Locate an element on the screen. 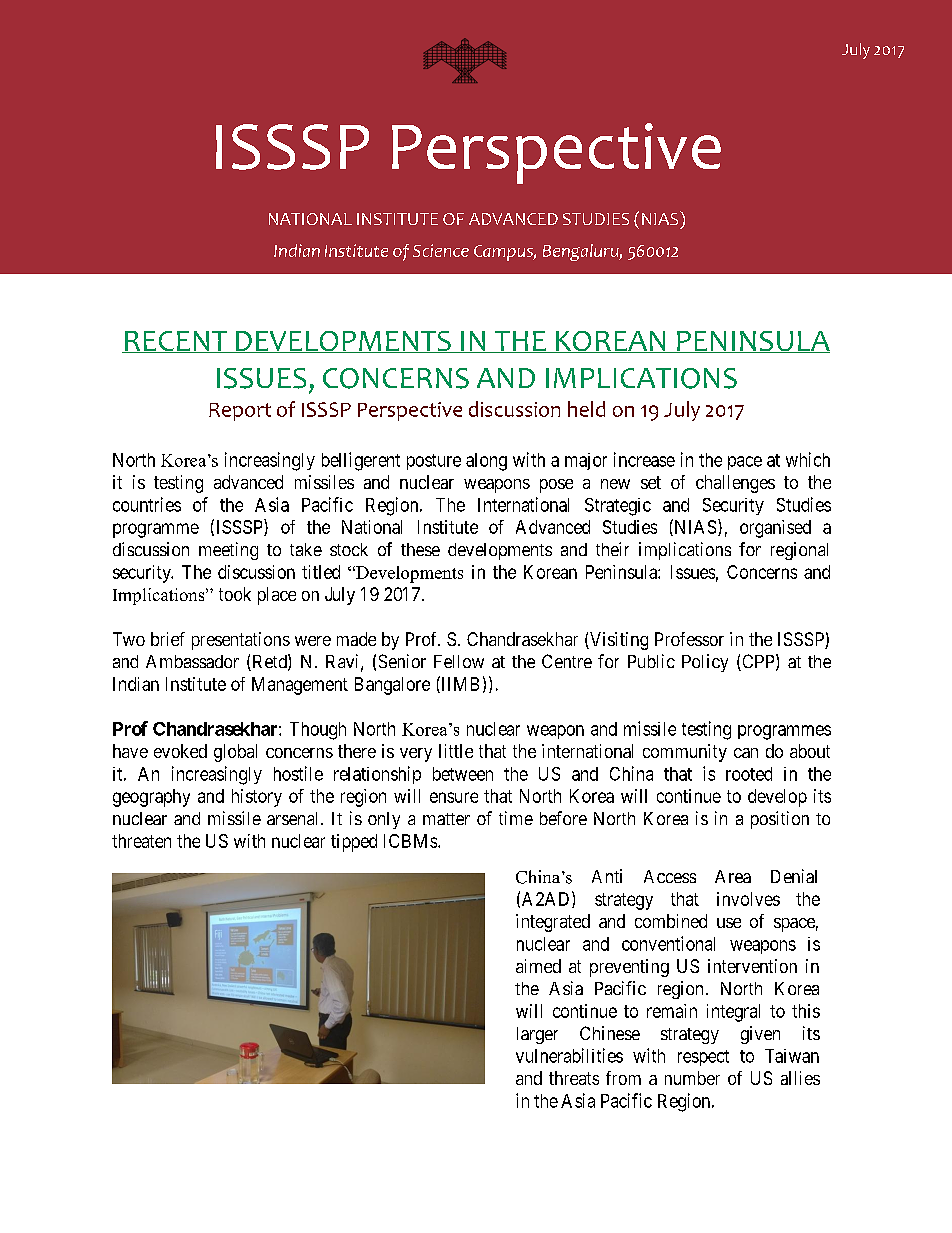 This screenshot has height=1233, width=952. global is located at coordinates (235, 753).
